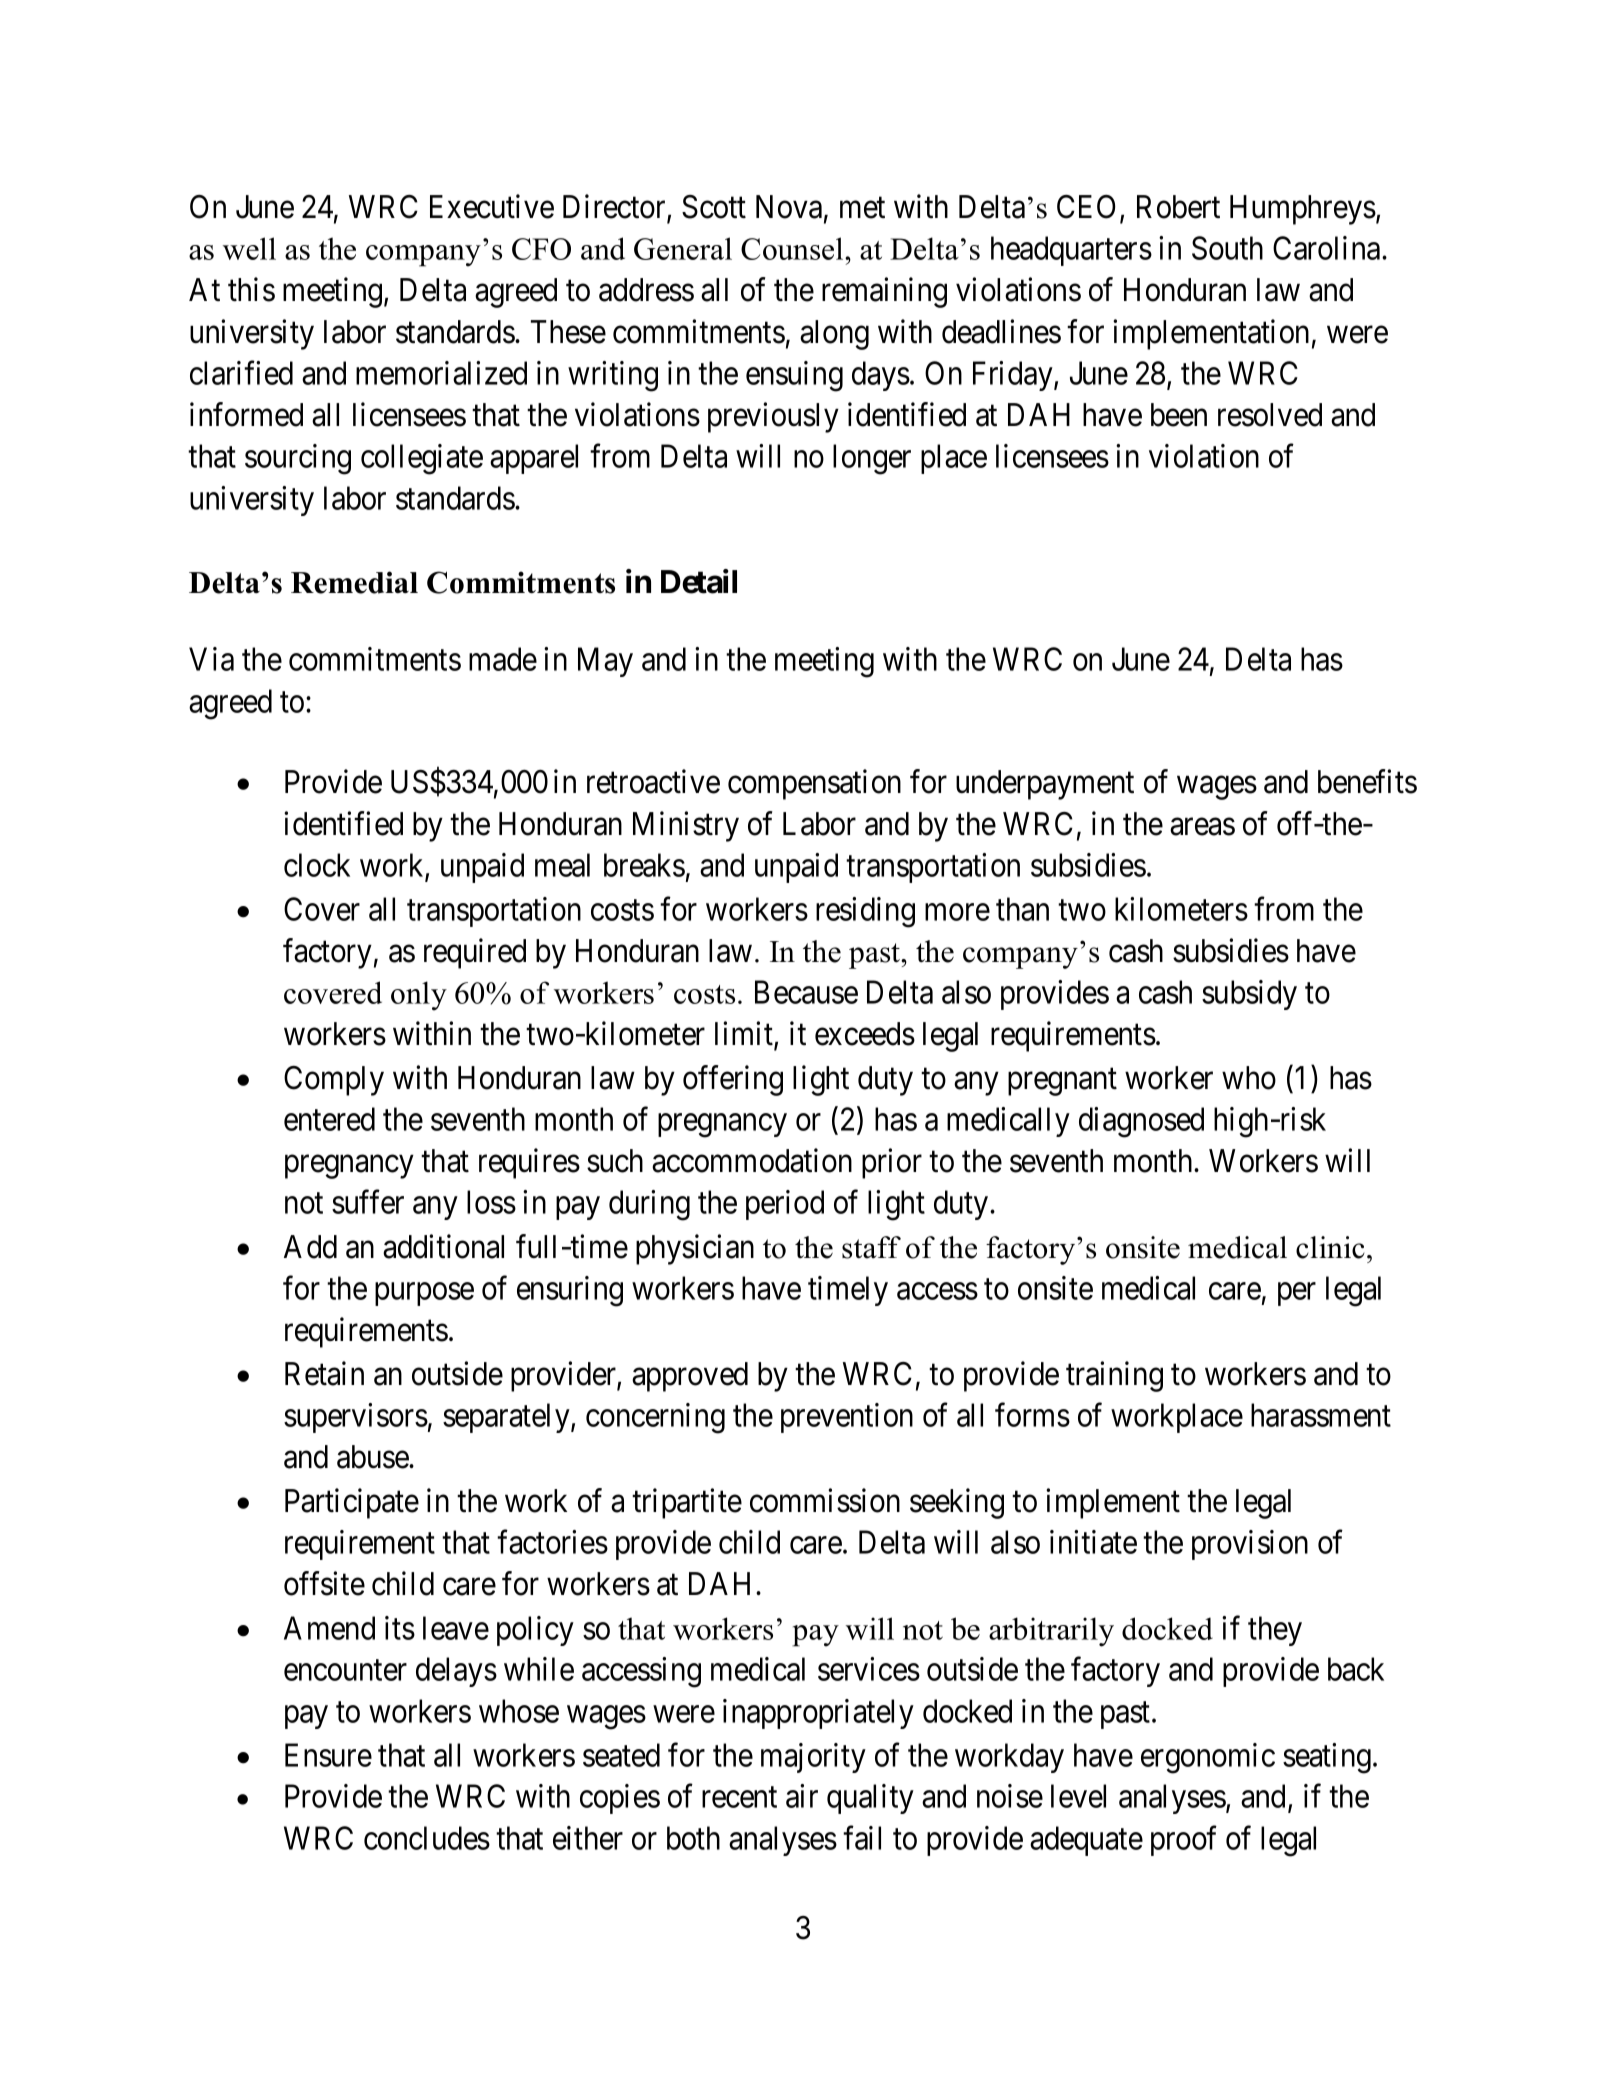  What do you see at coordinates (745, 1034) in the document?
I see `limit` at bounding box center [745, 1034].
